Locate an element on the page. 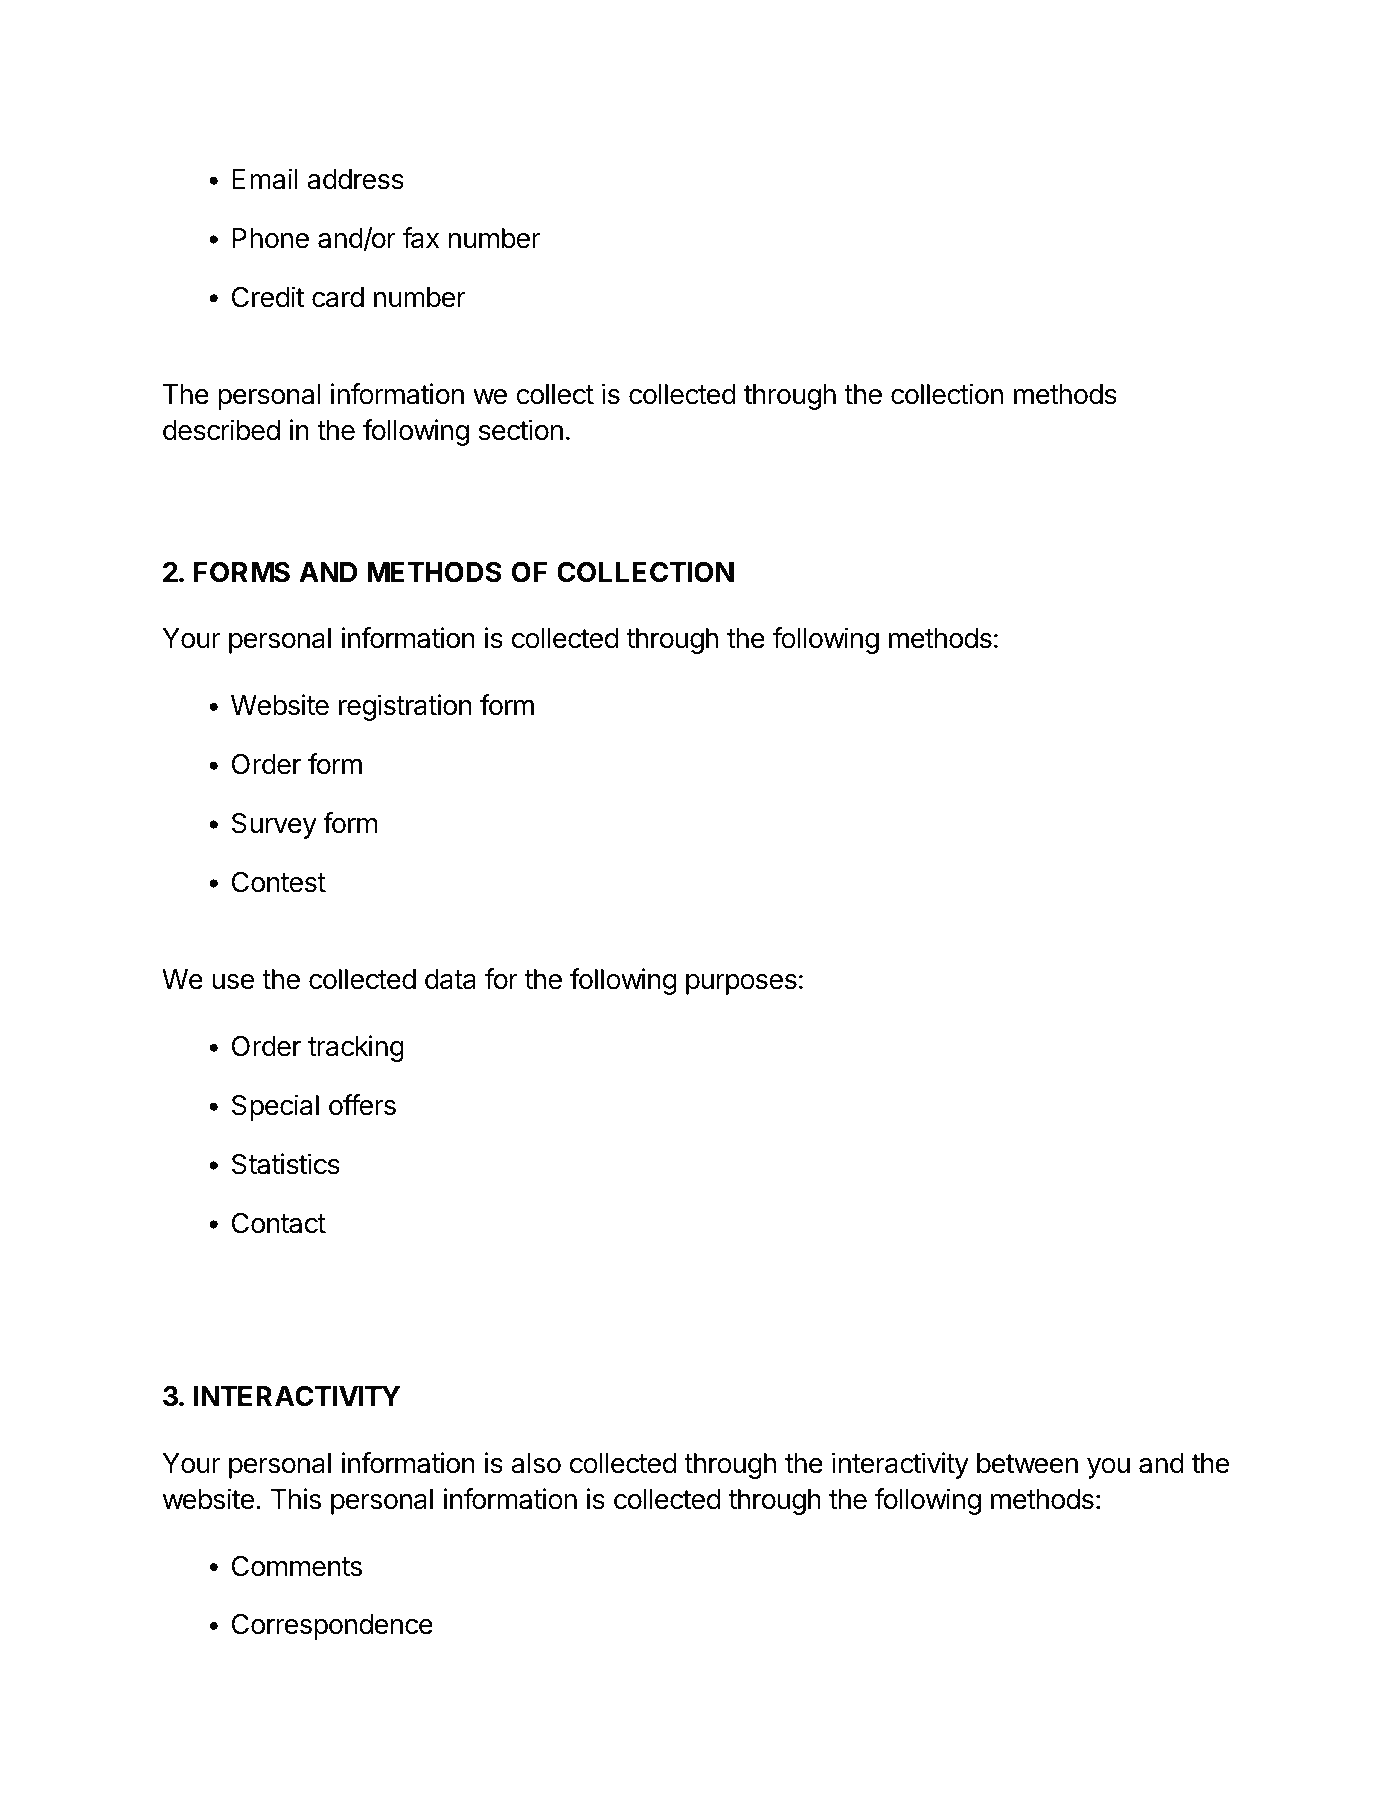 The height and width of the page is (1809, 1398). data is located at coordinates (450, 979).
